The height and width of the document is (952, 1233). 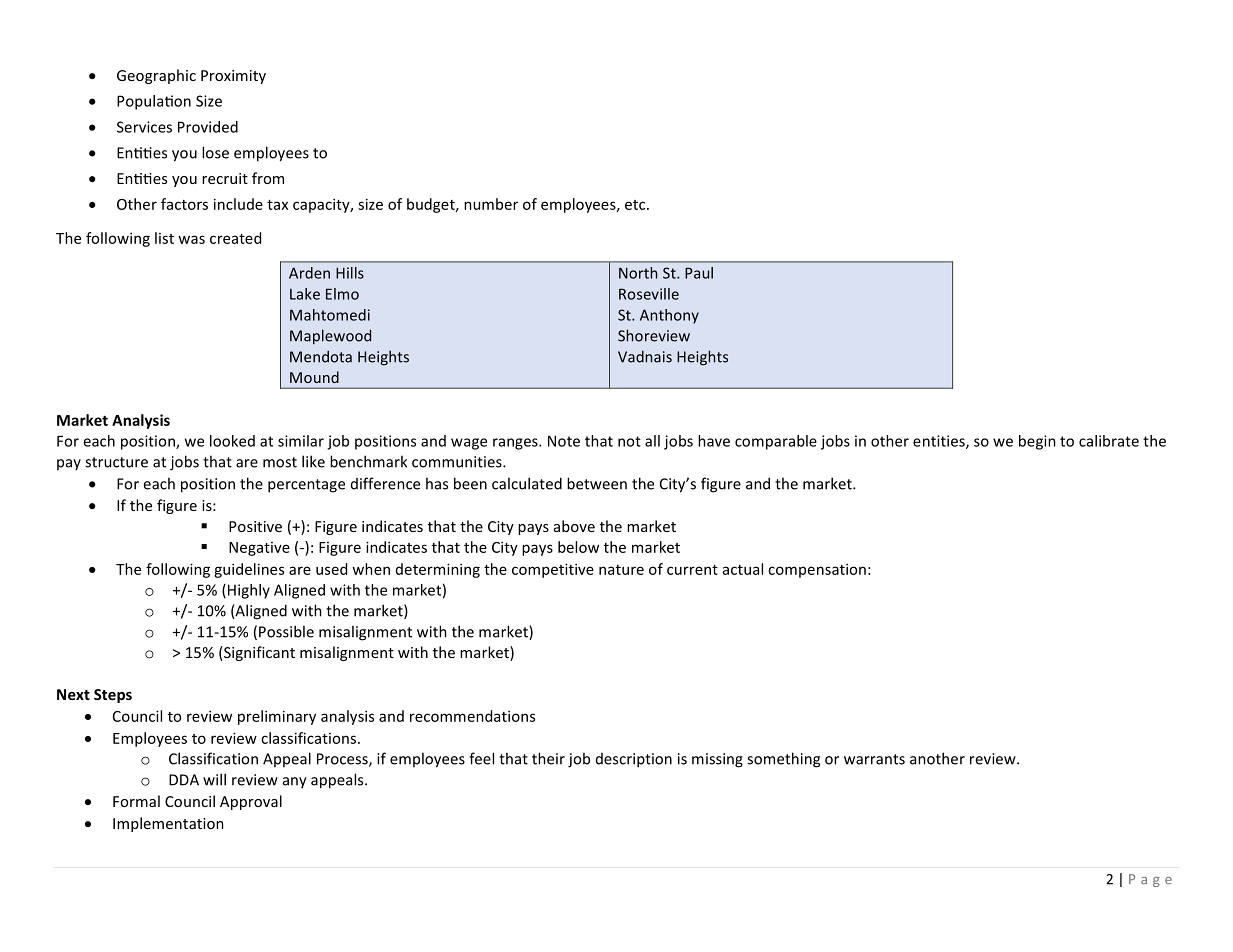 I want to click on Possible, so click(x=286, y=631).
